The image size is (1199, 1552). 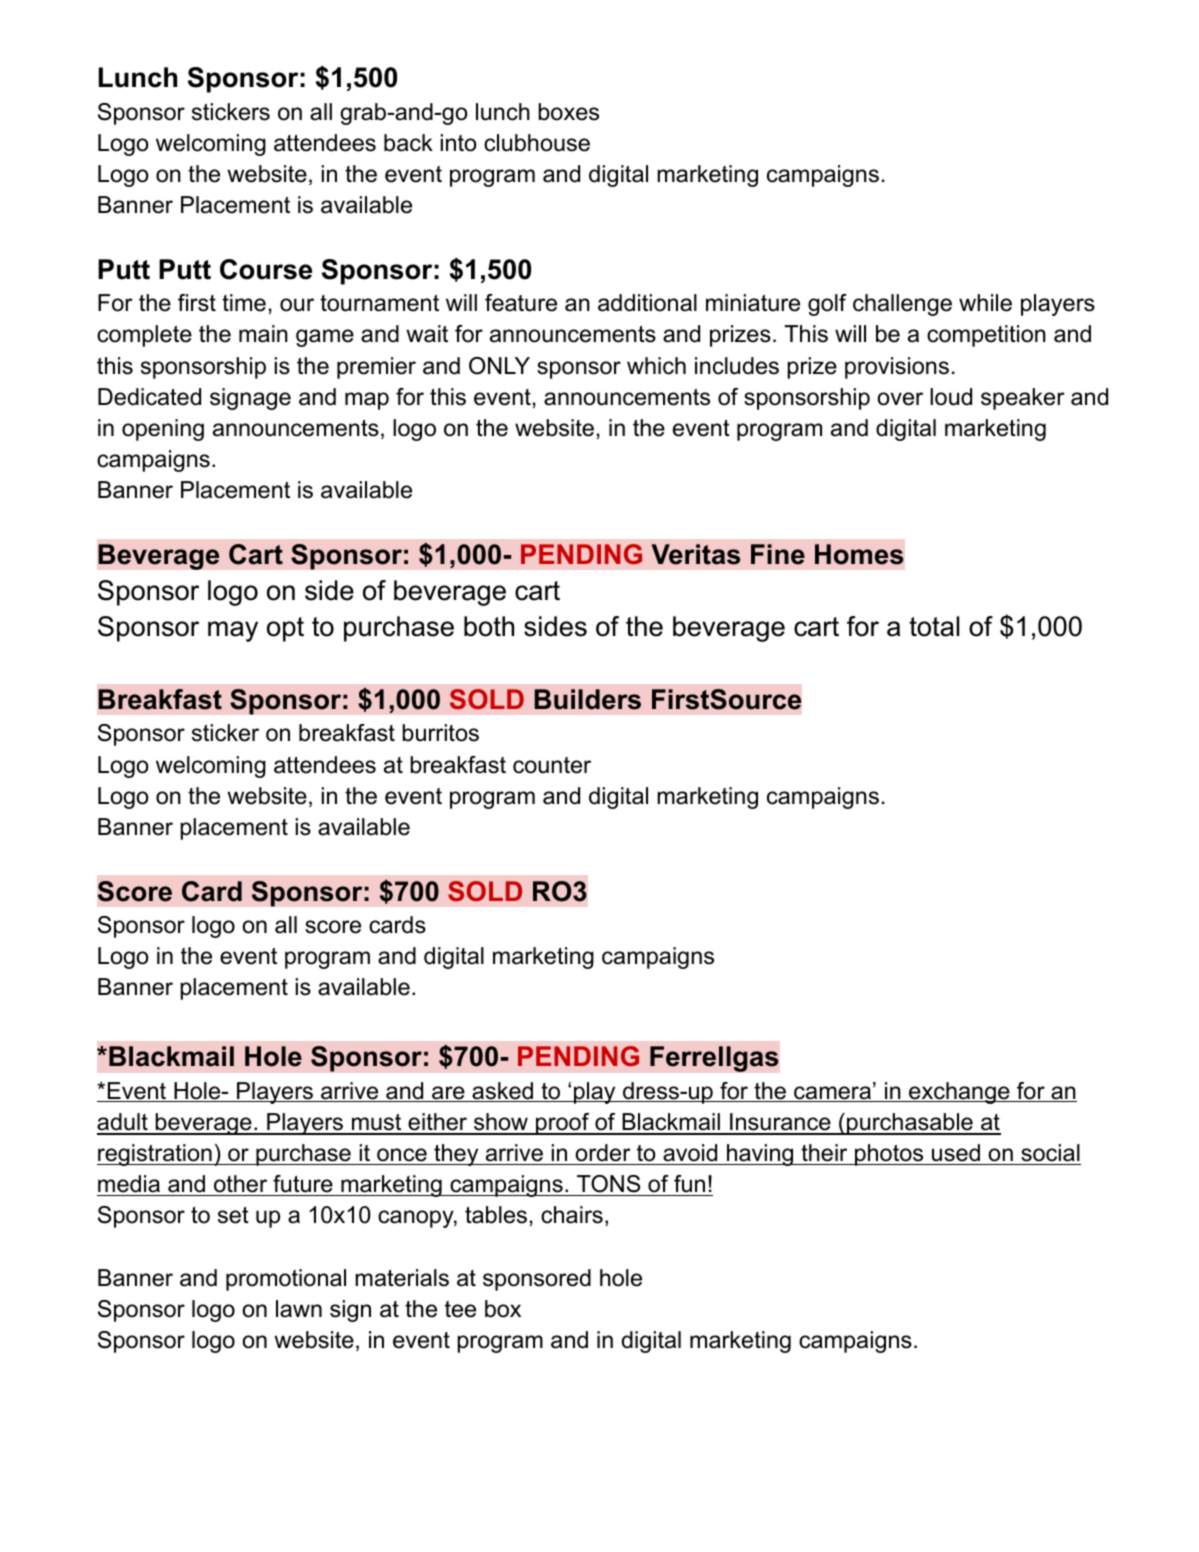 I want to click on are, so click(x=448, y=1094).
